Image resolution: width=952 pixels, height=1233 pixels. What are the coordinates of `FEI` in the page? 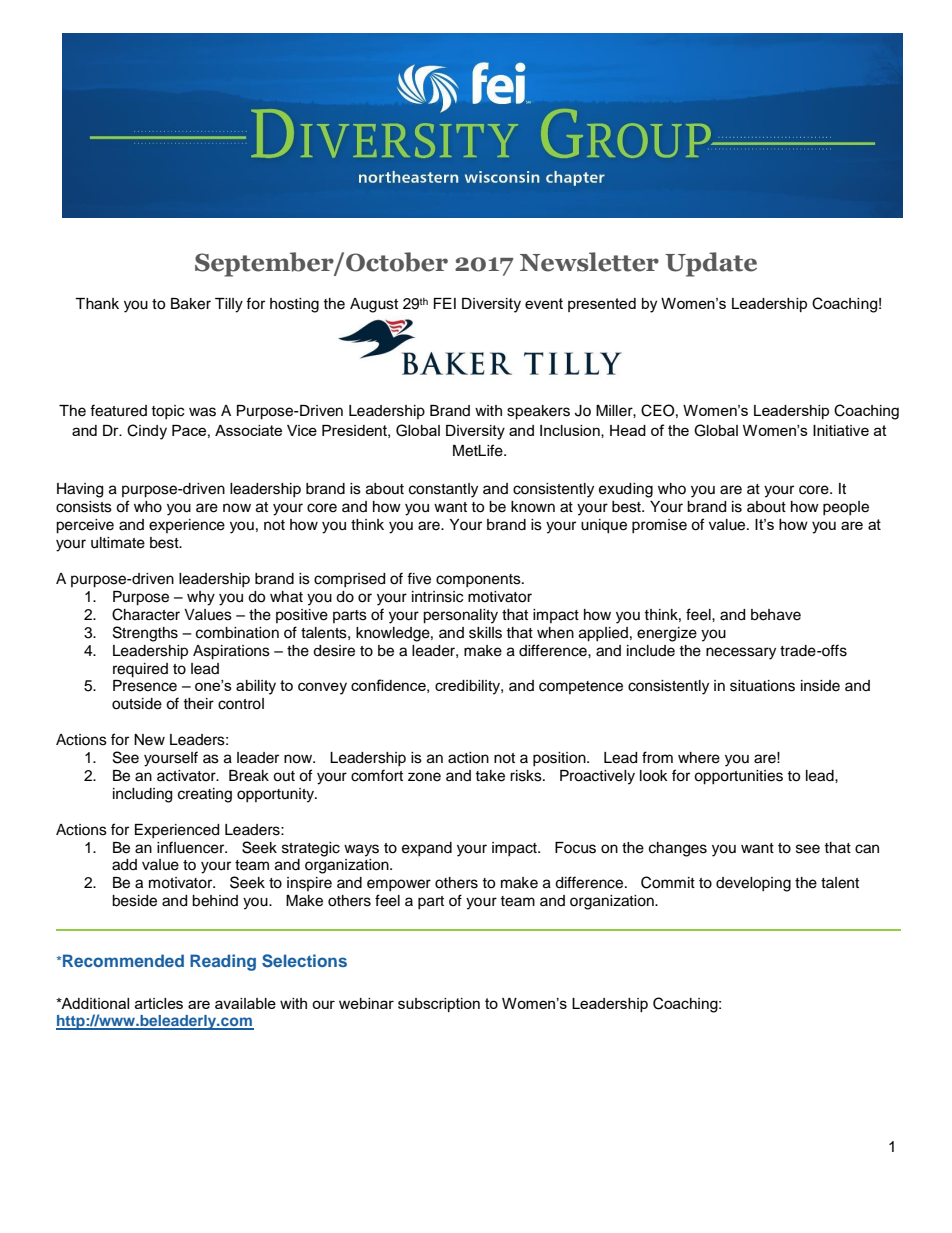 It's located at (444, 303).
